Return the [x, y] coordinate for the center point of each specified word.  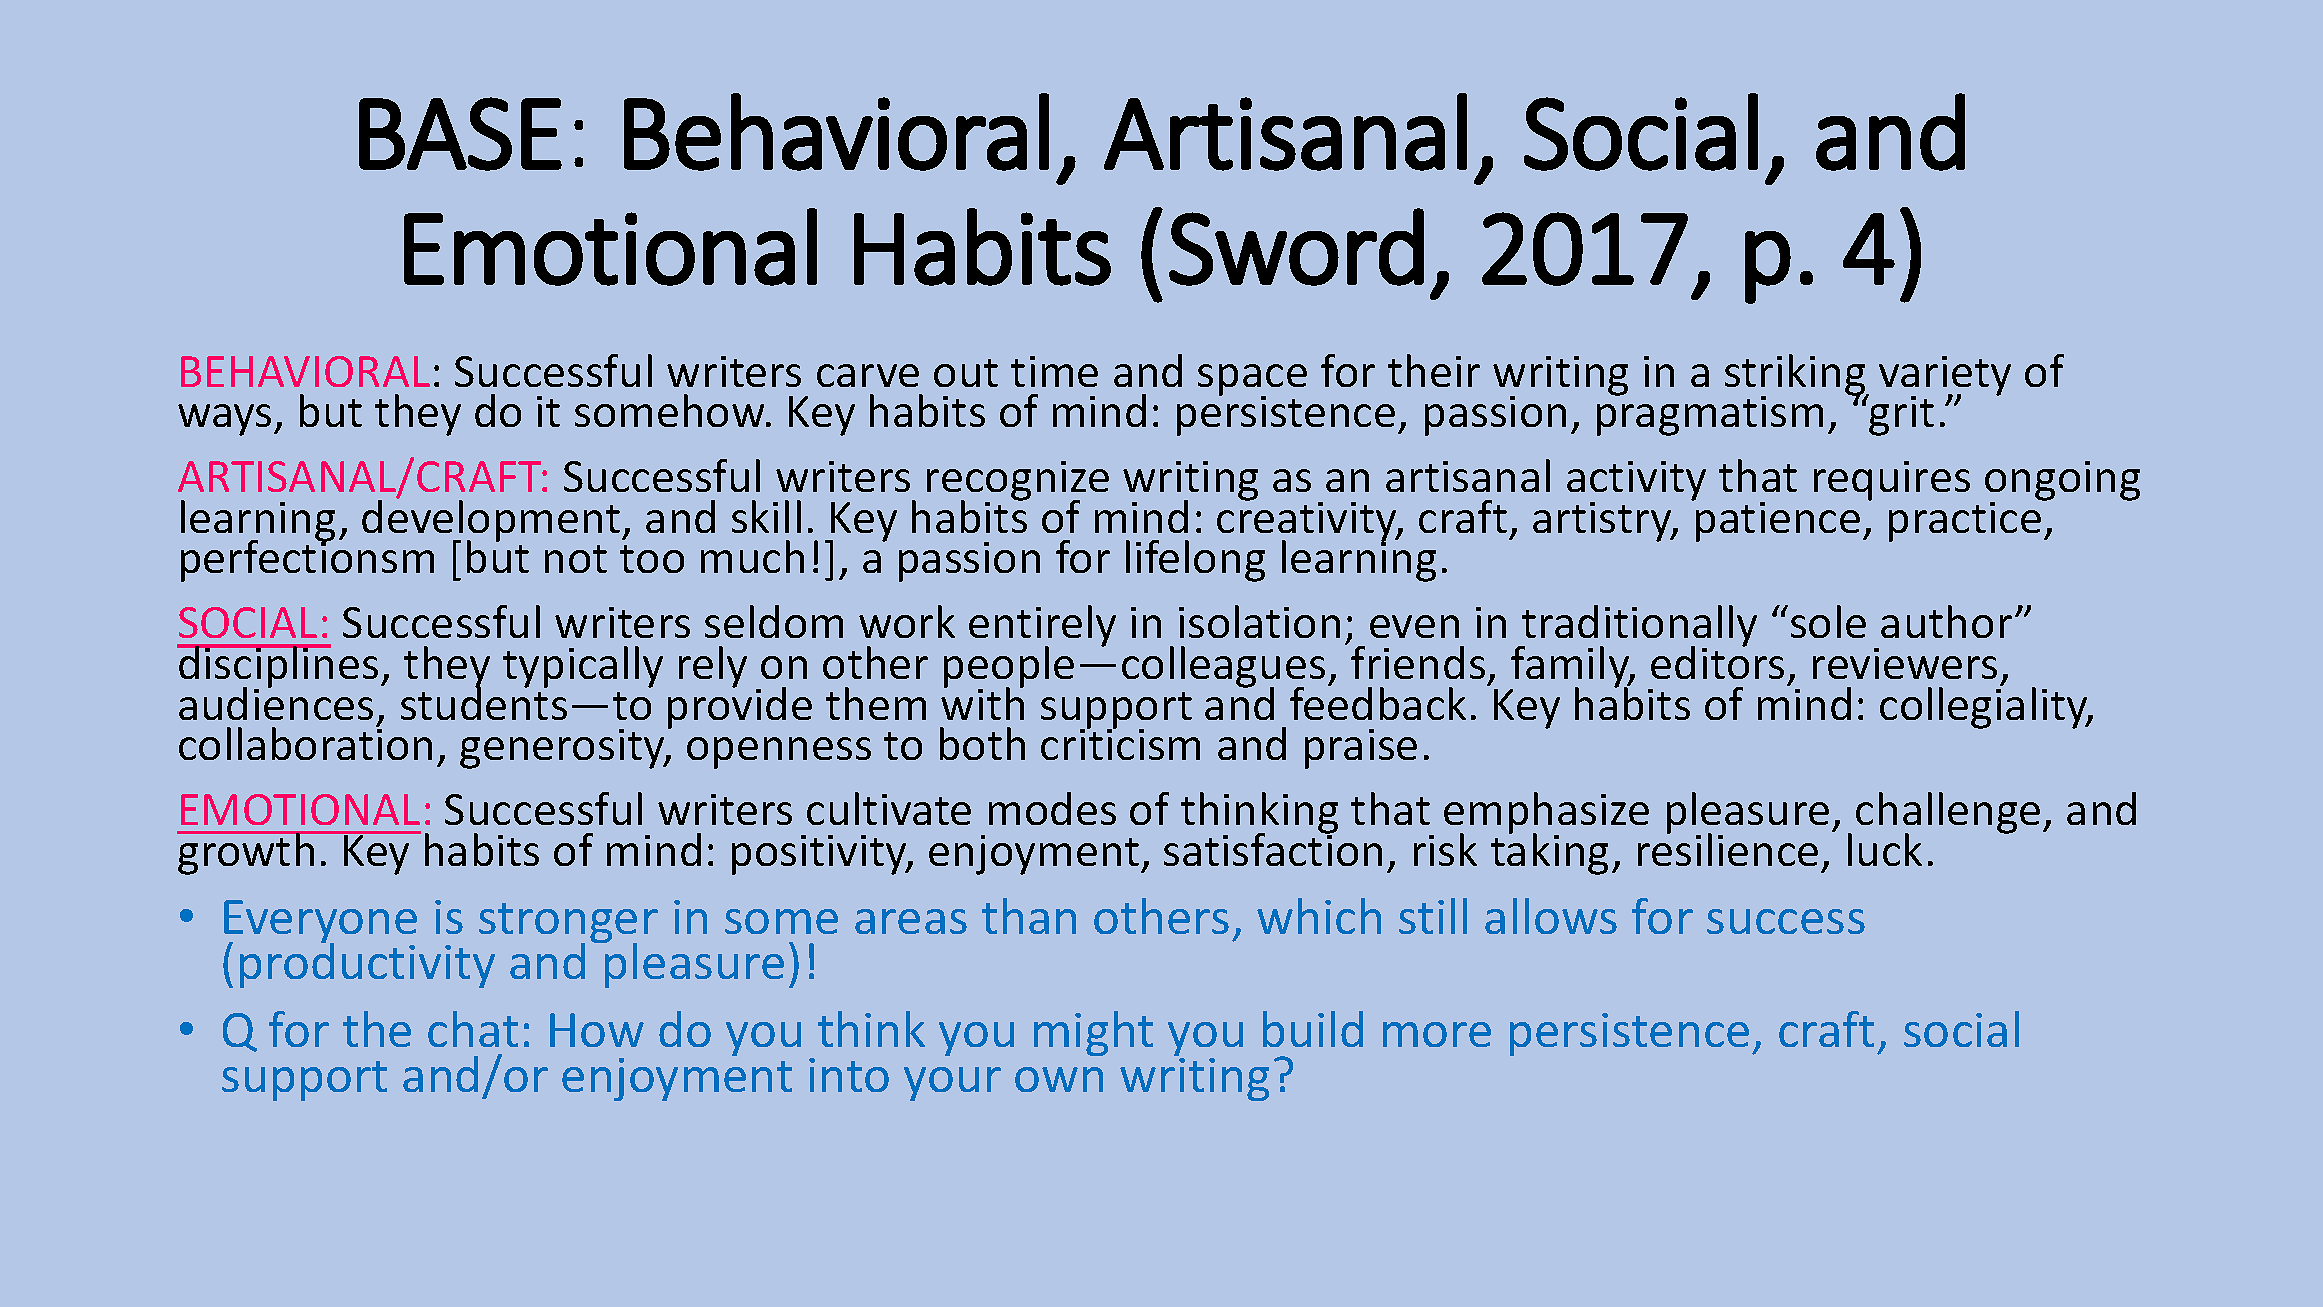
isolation [1259, 621]
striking [1796, 376]
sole [1828, 621]
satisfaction [1273, 848]
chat [473, 1029]
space [1252, 381]
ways [224, 420]
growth [247, 853]
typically [583, 667]
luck [1885, 849]
